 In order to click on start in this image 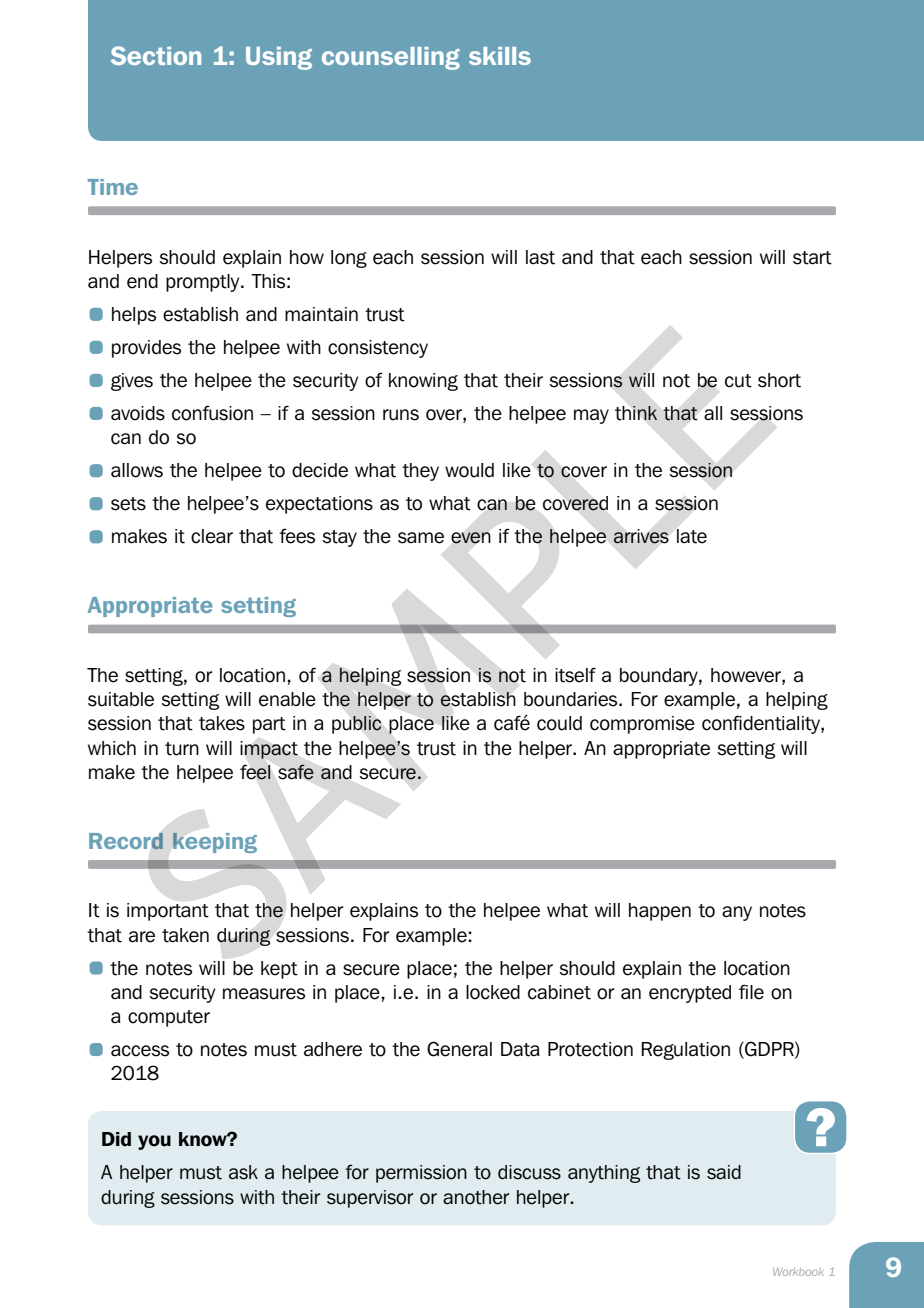, I will do `click(812, 258)`.
